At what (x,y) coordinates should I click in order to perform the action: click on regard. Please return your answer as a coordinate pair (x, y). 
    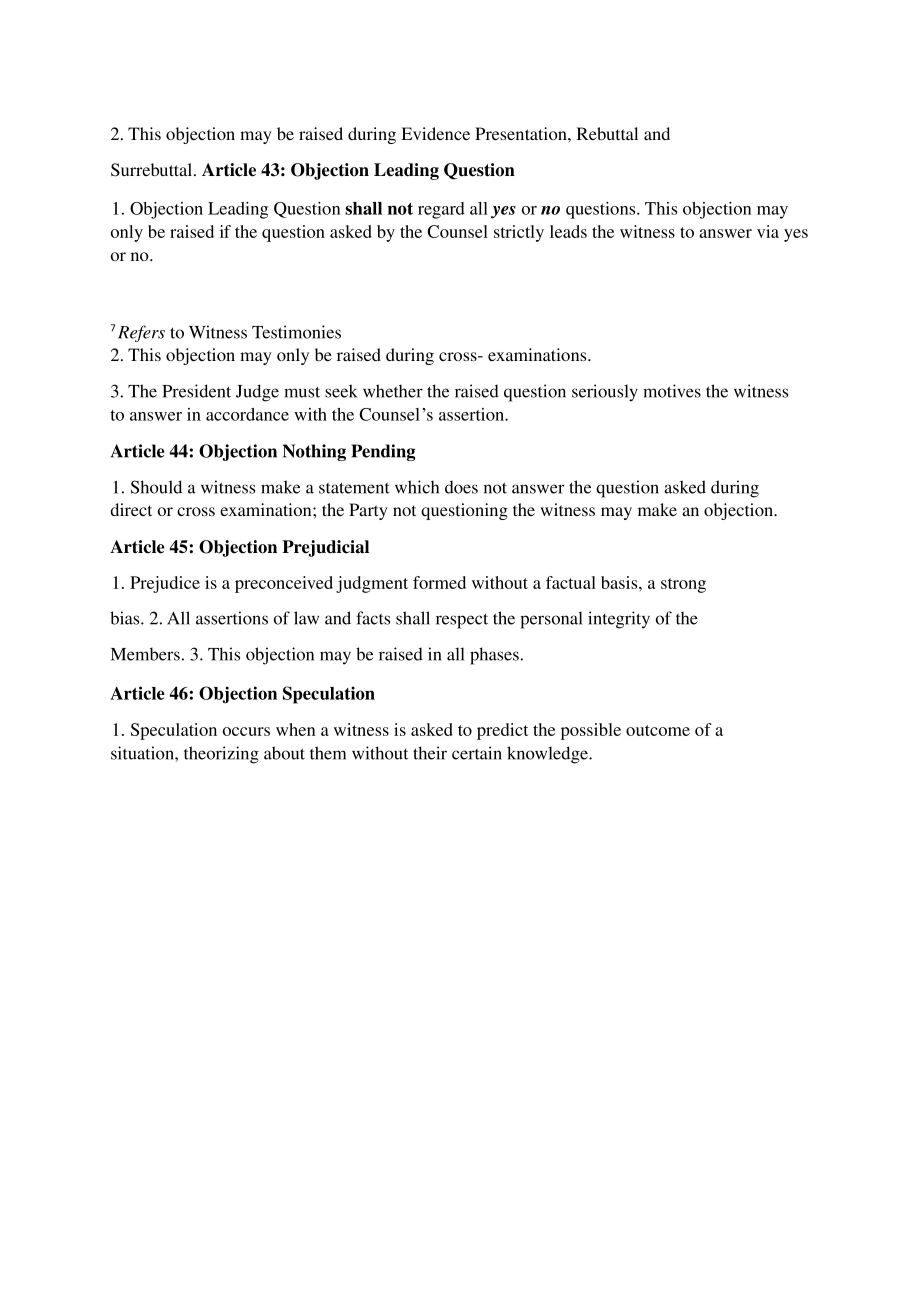
    Looking at the image, I should click on (441, 210).
